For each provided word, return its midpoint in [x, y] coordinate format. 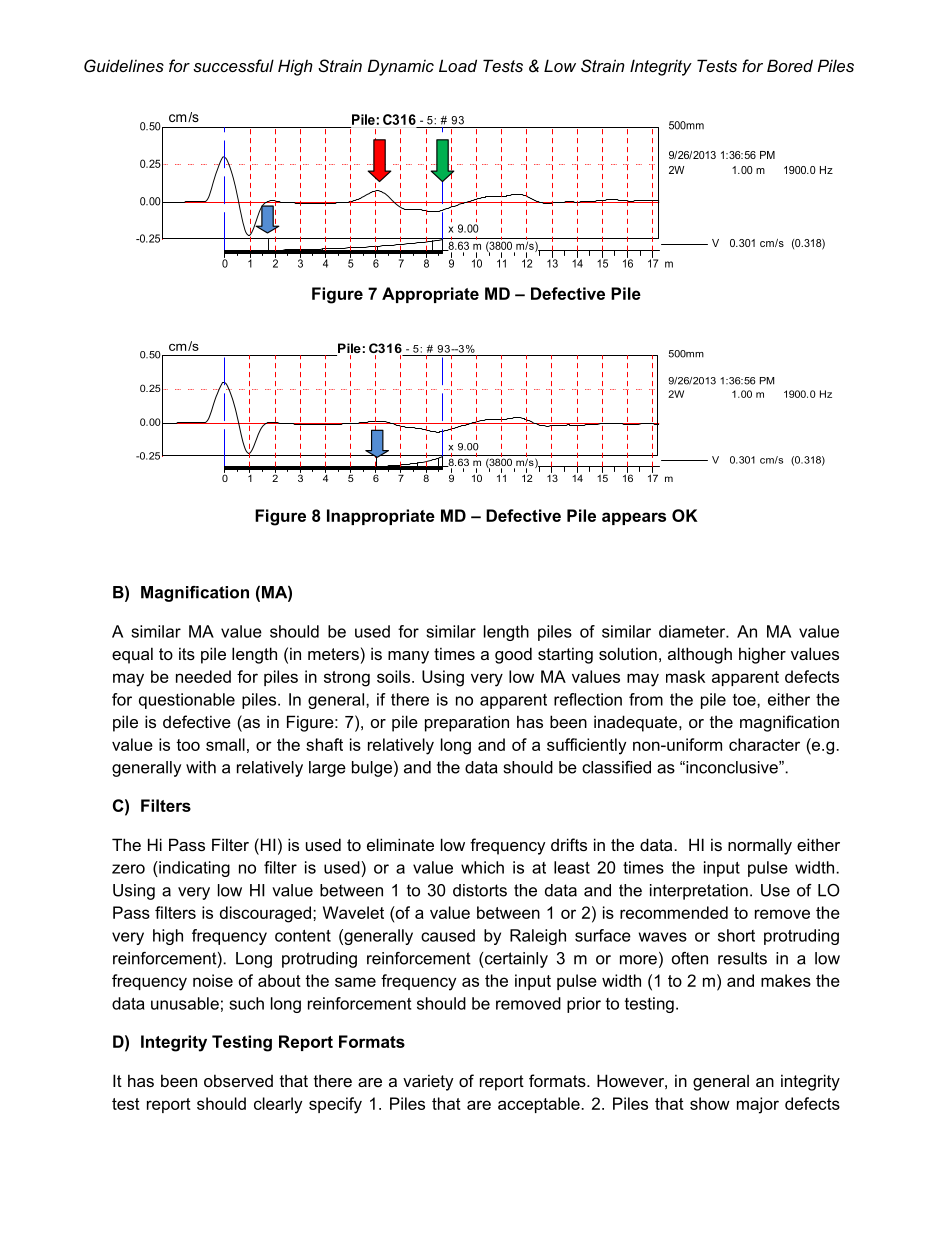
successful [233, 65]
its [187, 653]
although [700, 655]
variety [428, 1082]
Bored [790, 65]
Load [458, 65]
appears [634, 518]
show [710, 1103]
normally [760, 846]
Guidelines [124, 65]
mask [685, 676]
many [408, 657]
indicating [193, 869]
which [482, 867]
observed [238, 1080]
